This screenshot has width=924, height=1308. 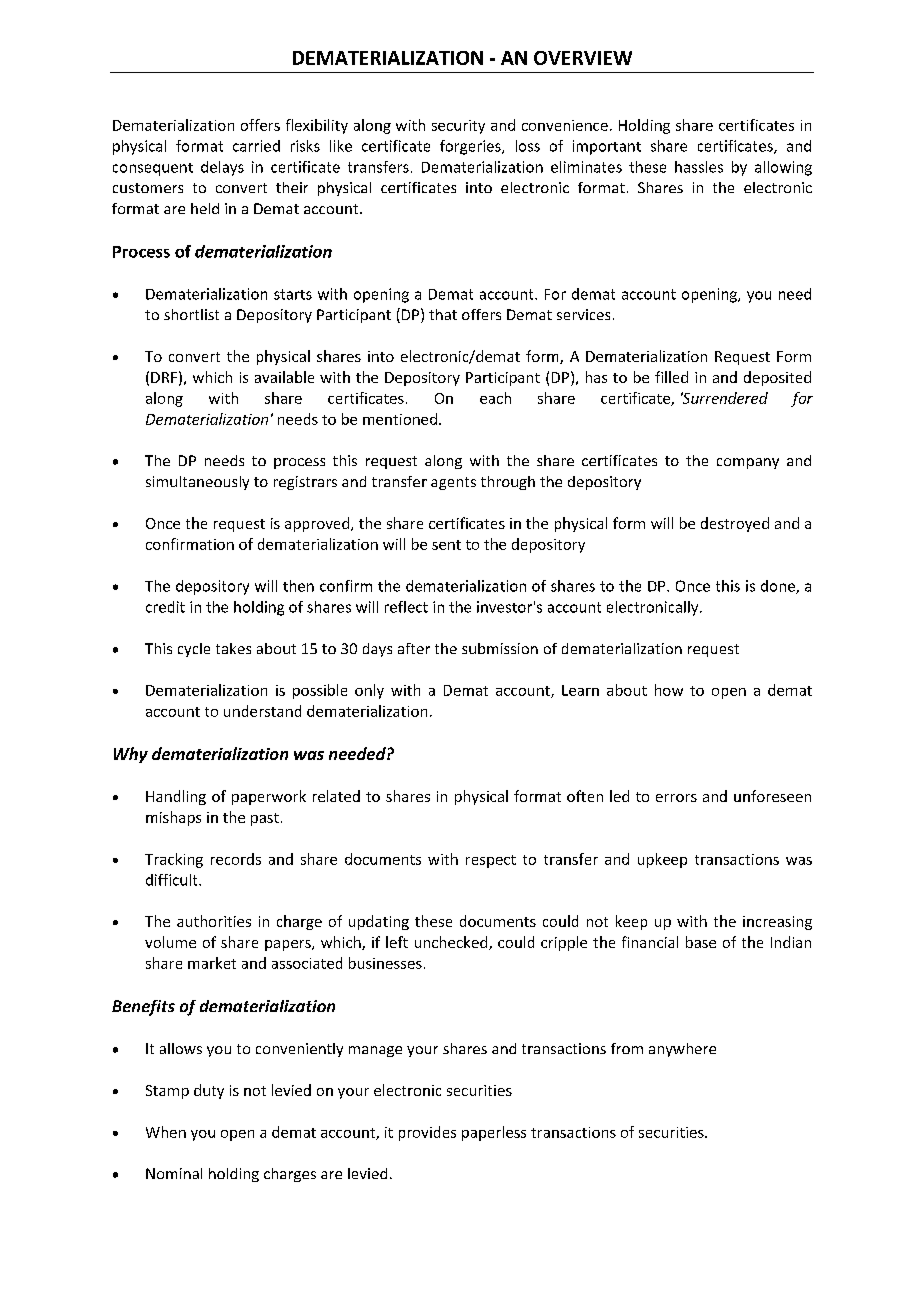 I want to click on hassles, so click(x=699, y=167).
